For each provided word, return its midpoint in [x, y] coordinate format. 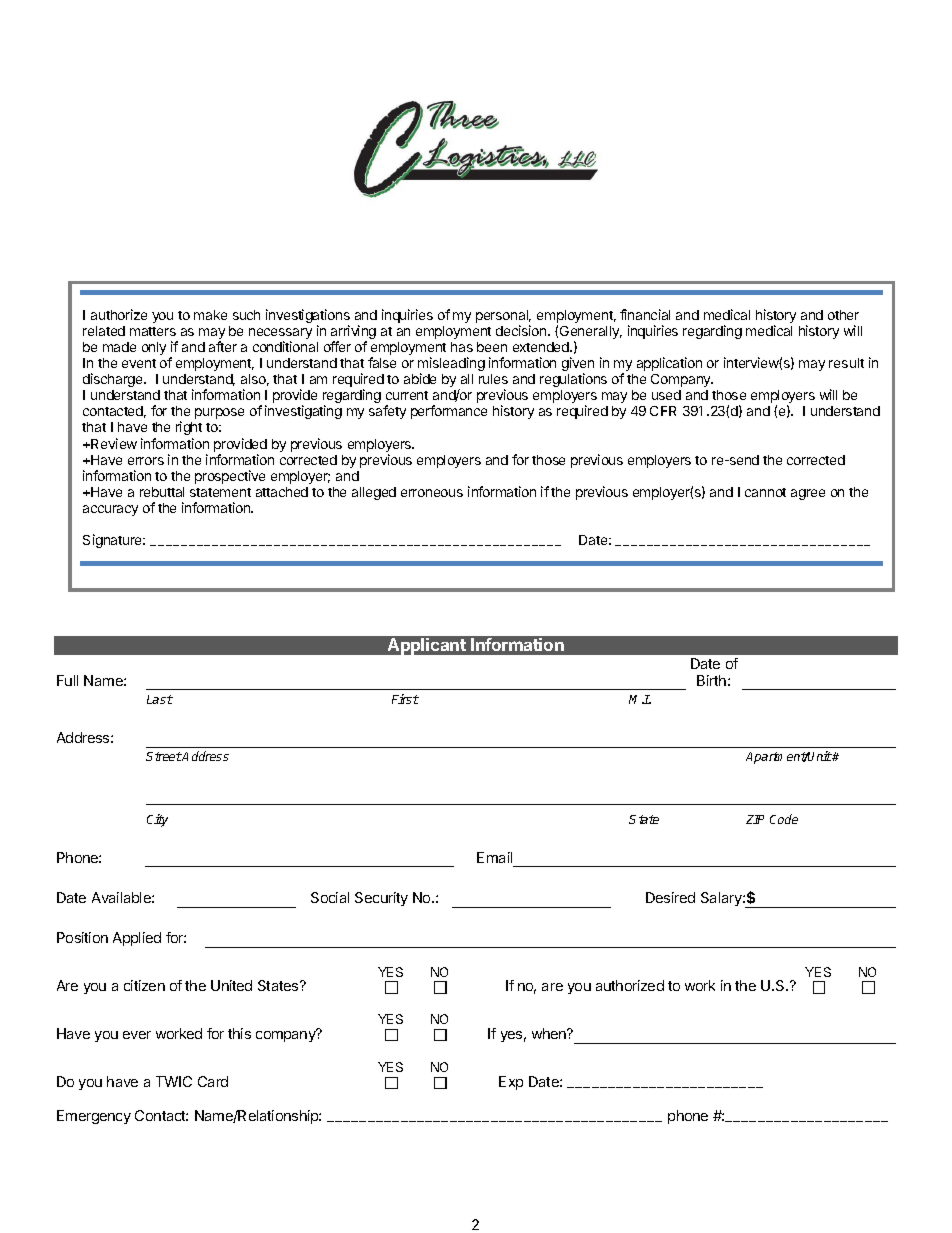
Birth [711, 680]
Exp [511, 1083]
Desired [670, 897]
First [405, 699]
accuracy [110, 510]
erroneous [432, 493]
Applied [137, 939]
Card [213, 1081]
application [669, 364]
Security [381, 899]
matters [153, 331]
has [462, 347]
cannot [765, 492]
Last [160, 699]
